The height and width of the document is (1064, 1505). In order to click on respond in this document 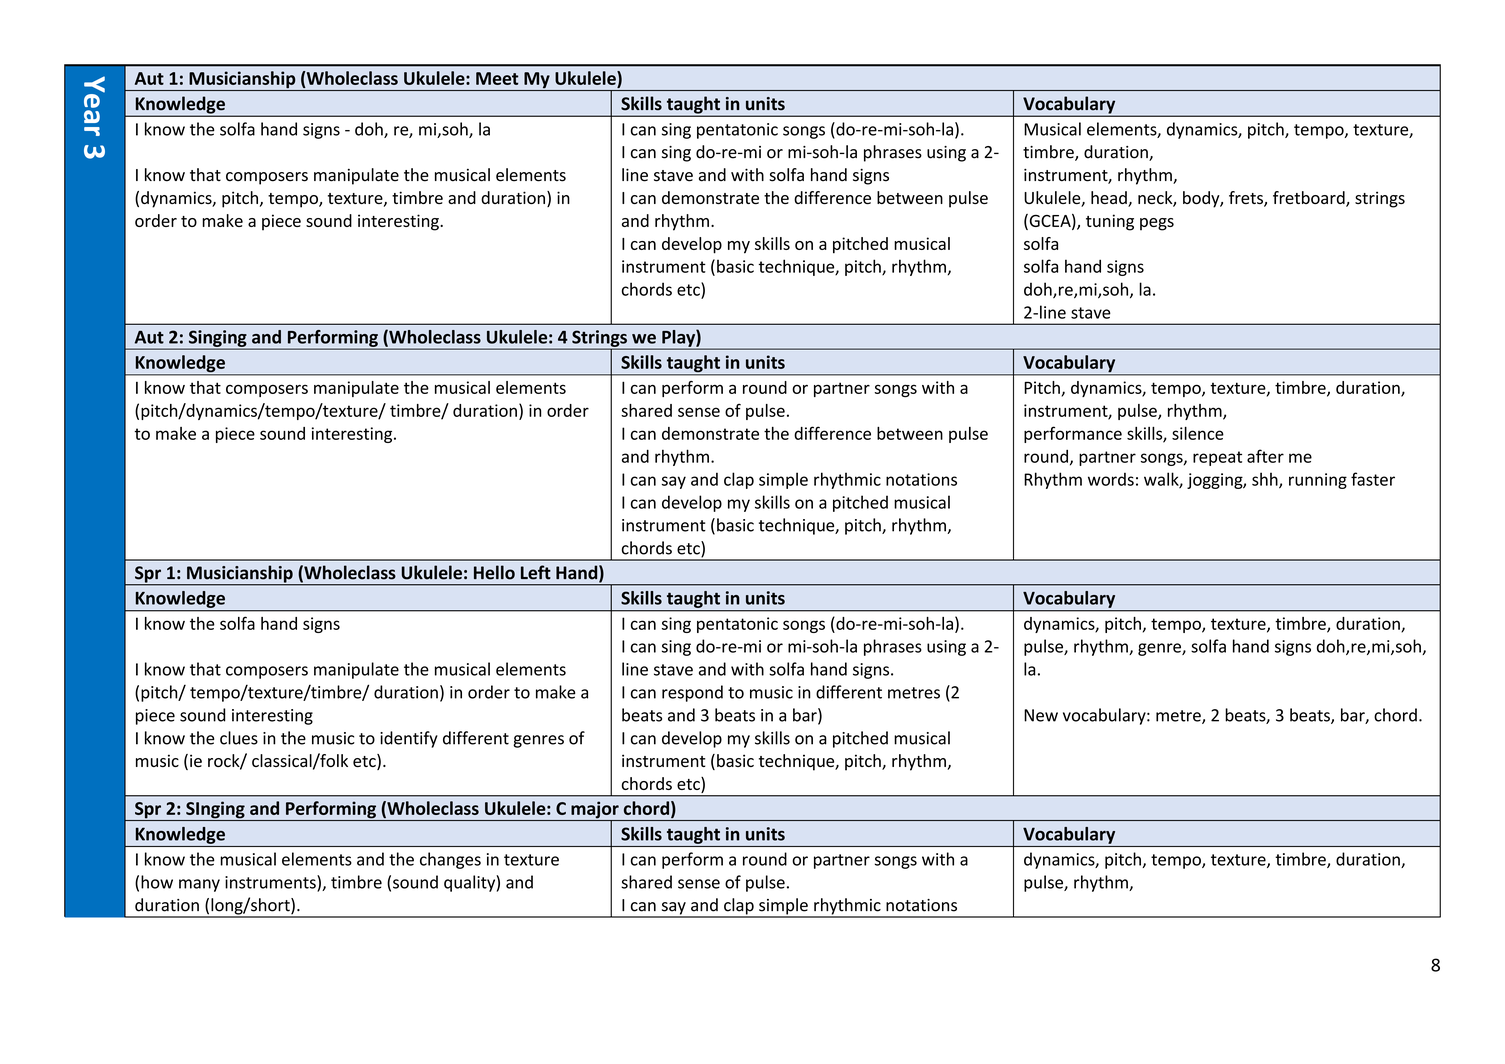, I will do `click(692, 693)`.
